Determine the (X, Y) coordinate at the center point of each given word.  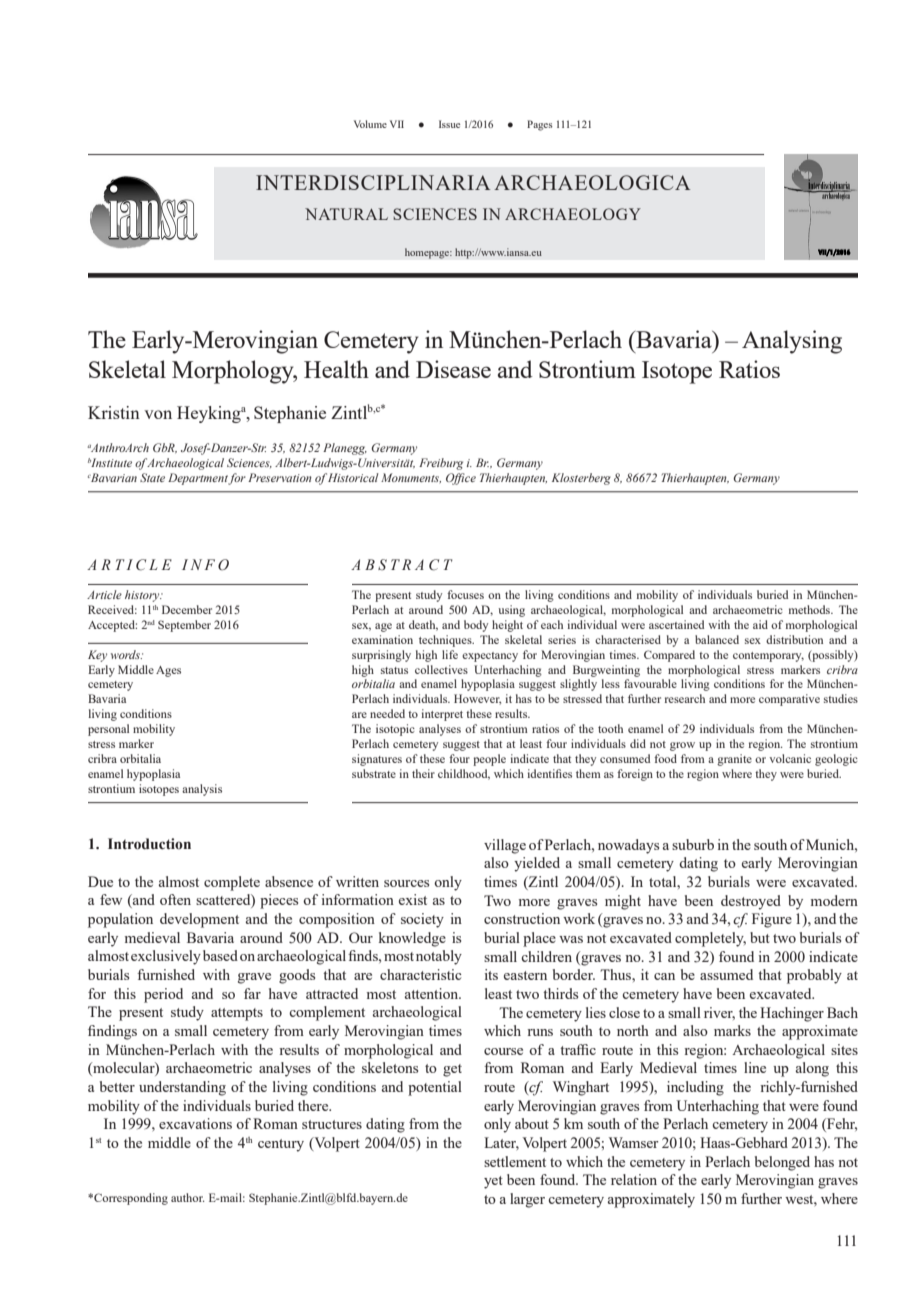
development (199, 920)
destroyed (751, 902)
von (158, 414)
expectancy (490, 657)
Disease (453, 369)
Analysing (792, 342)
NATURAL (346, 214)
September (184, 626)
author (188, 1197)
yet (493, 1182)
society (422, 920)
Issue (449, 124)
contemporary (768, 657)
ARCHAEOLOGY (573, 214)
